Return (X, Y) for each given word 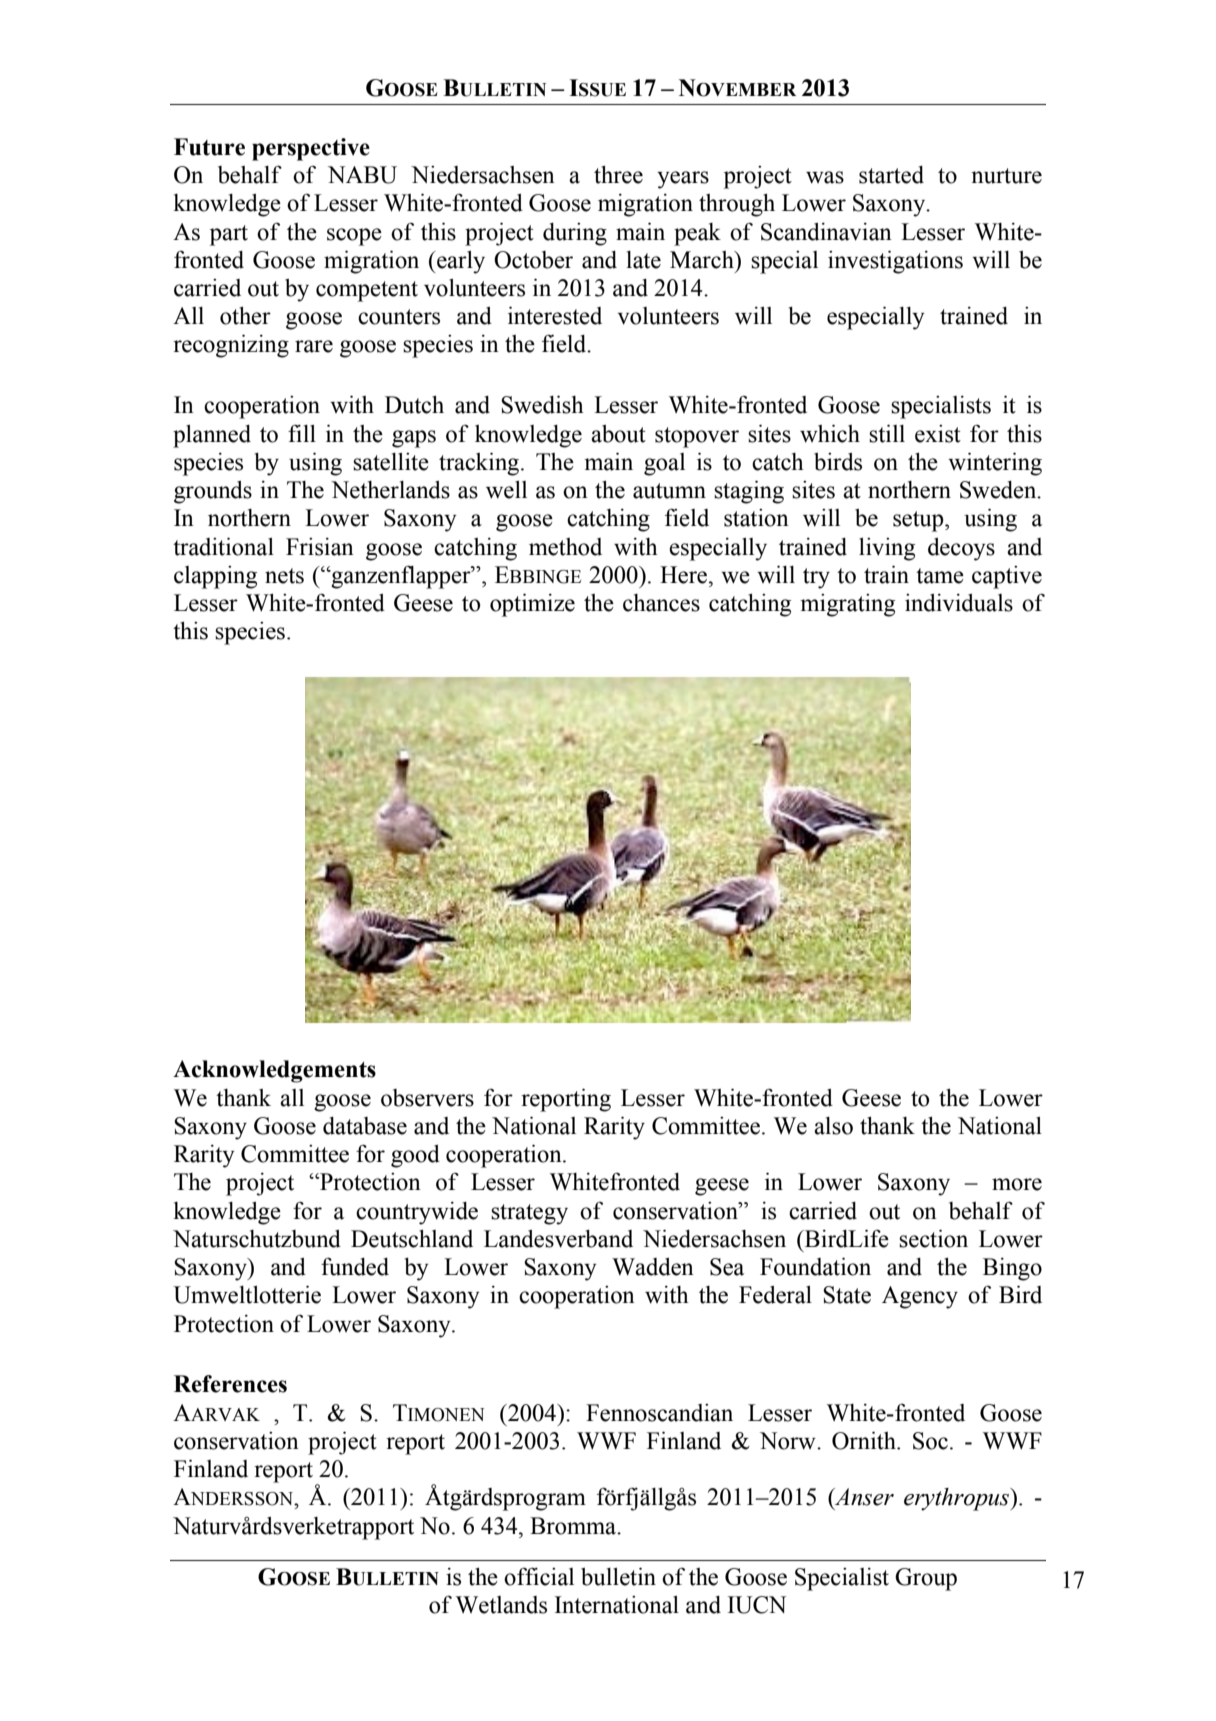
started (891, 175)
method (565, 547)
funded (355, 1266)
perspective (311, 149)
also (833, 1126)
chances (661, 603)
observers (427, 1098)
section (933, 1238)
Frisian (320, 547)
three (618, 174)
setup (919, 521)
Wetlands (501, 1605)
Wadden (653, 1267)
